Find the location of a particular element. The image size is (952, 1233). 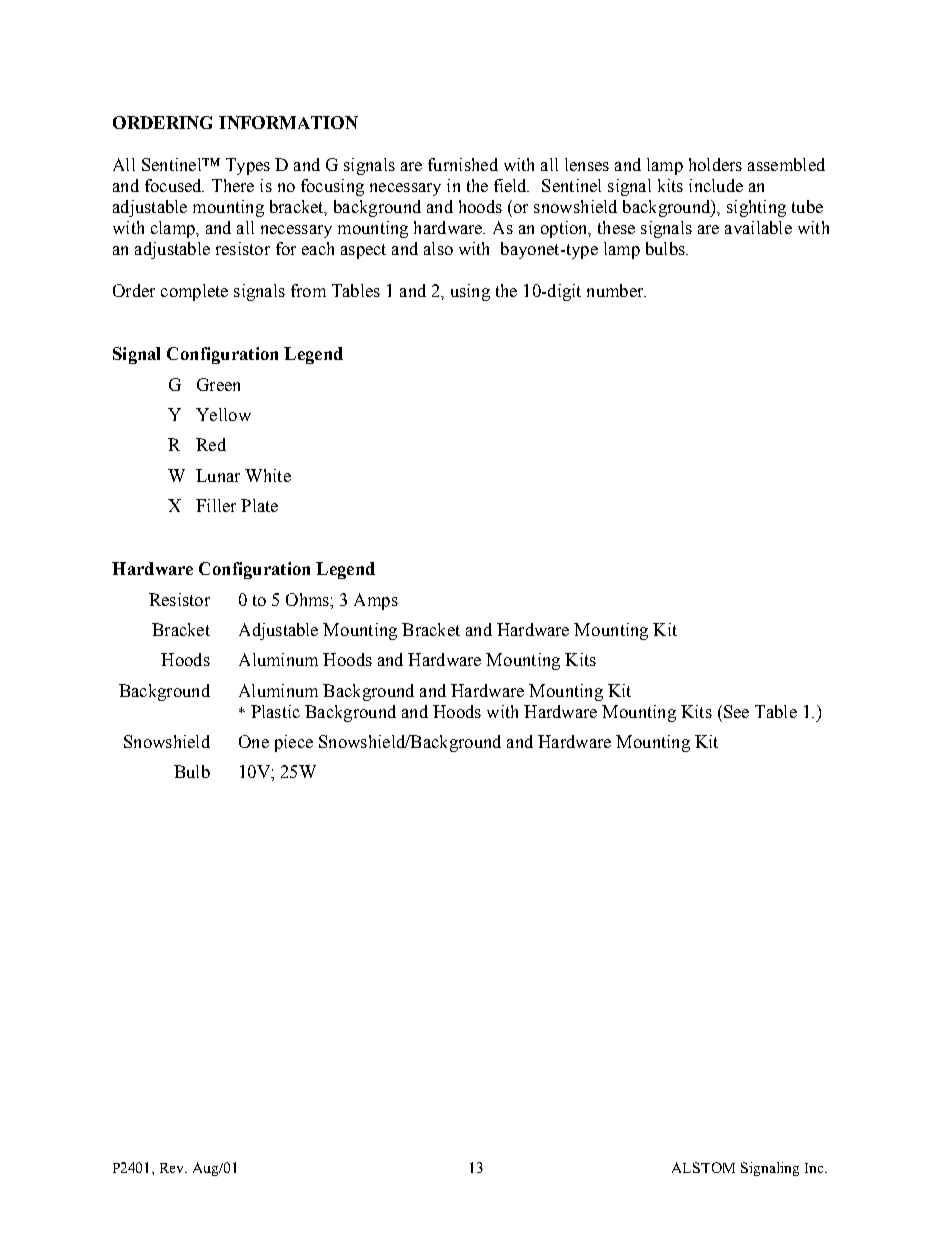

available is located at coordinates (758, 227).
